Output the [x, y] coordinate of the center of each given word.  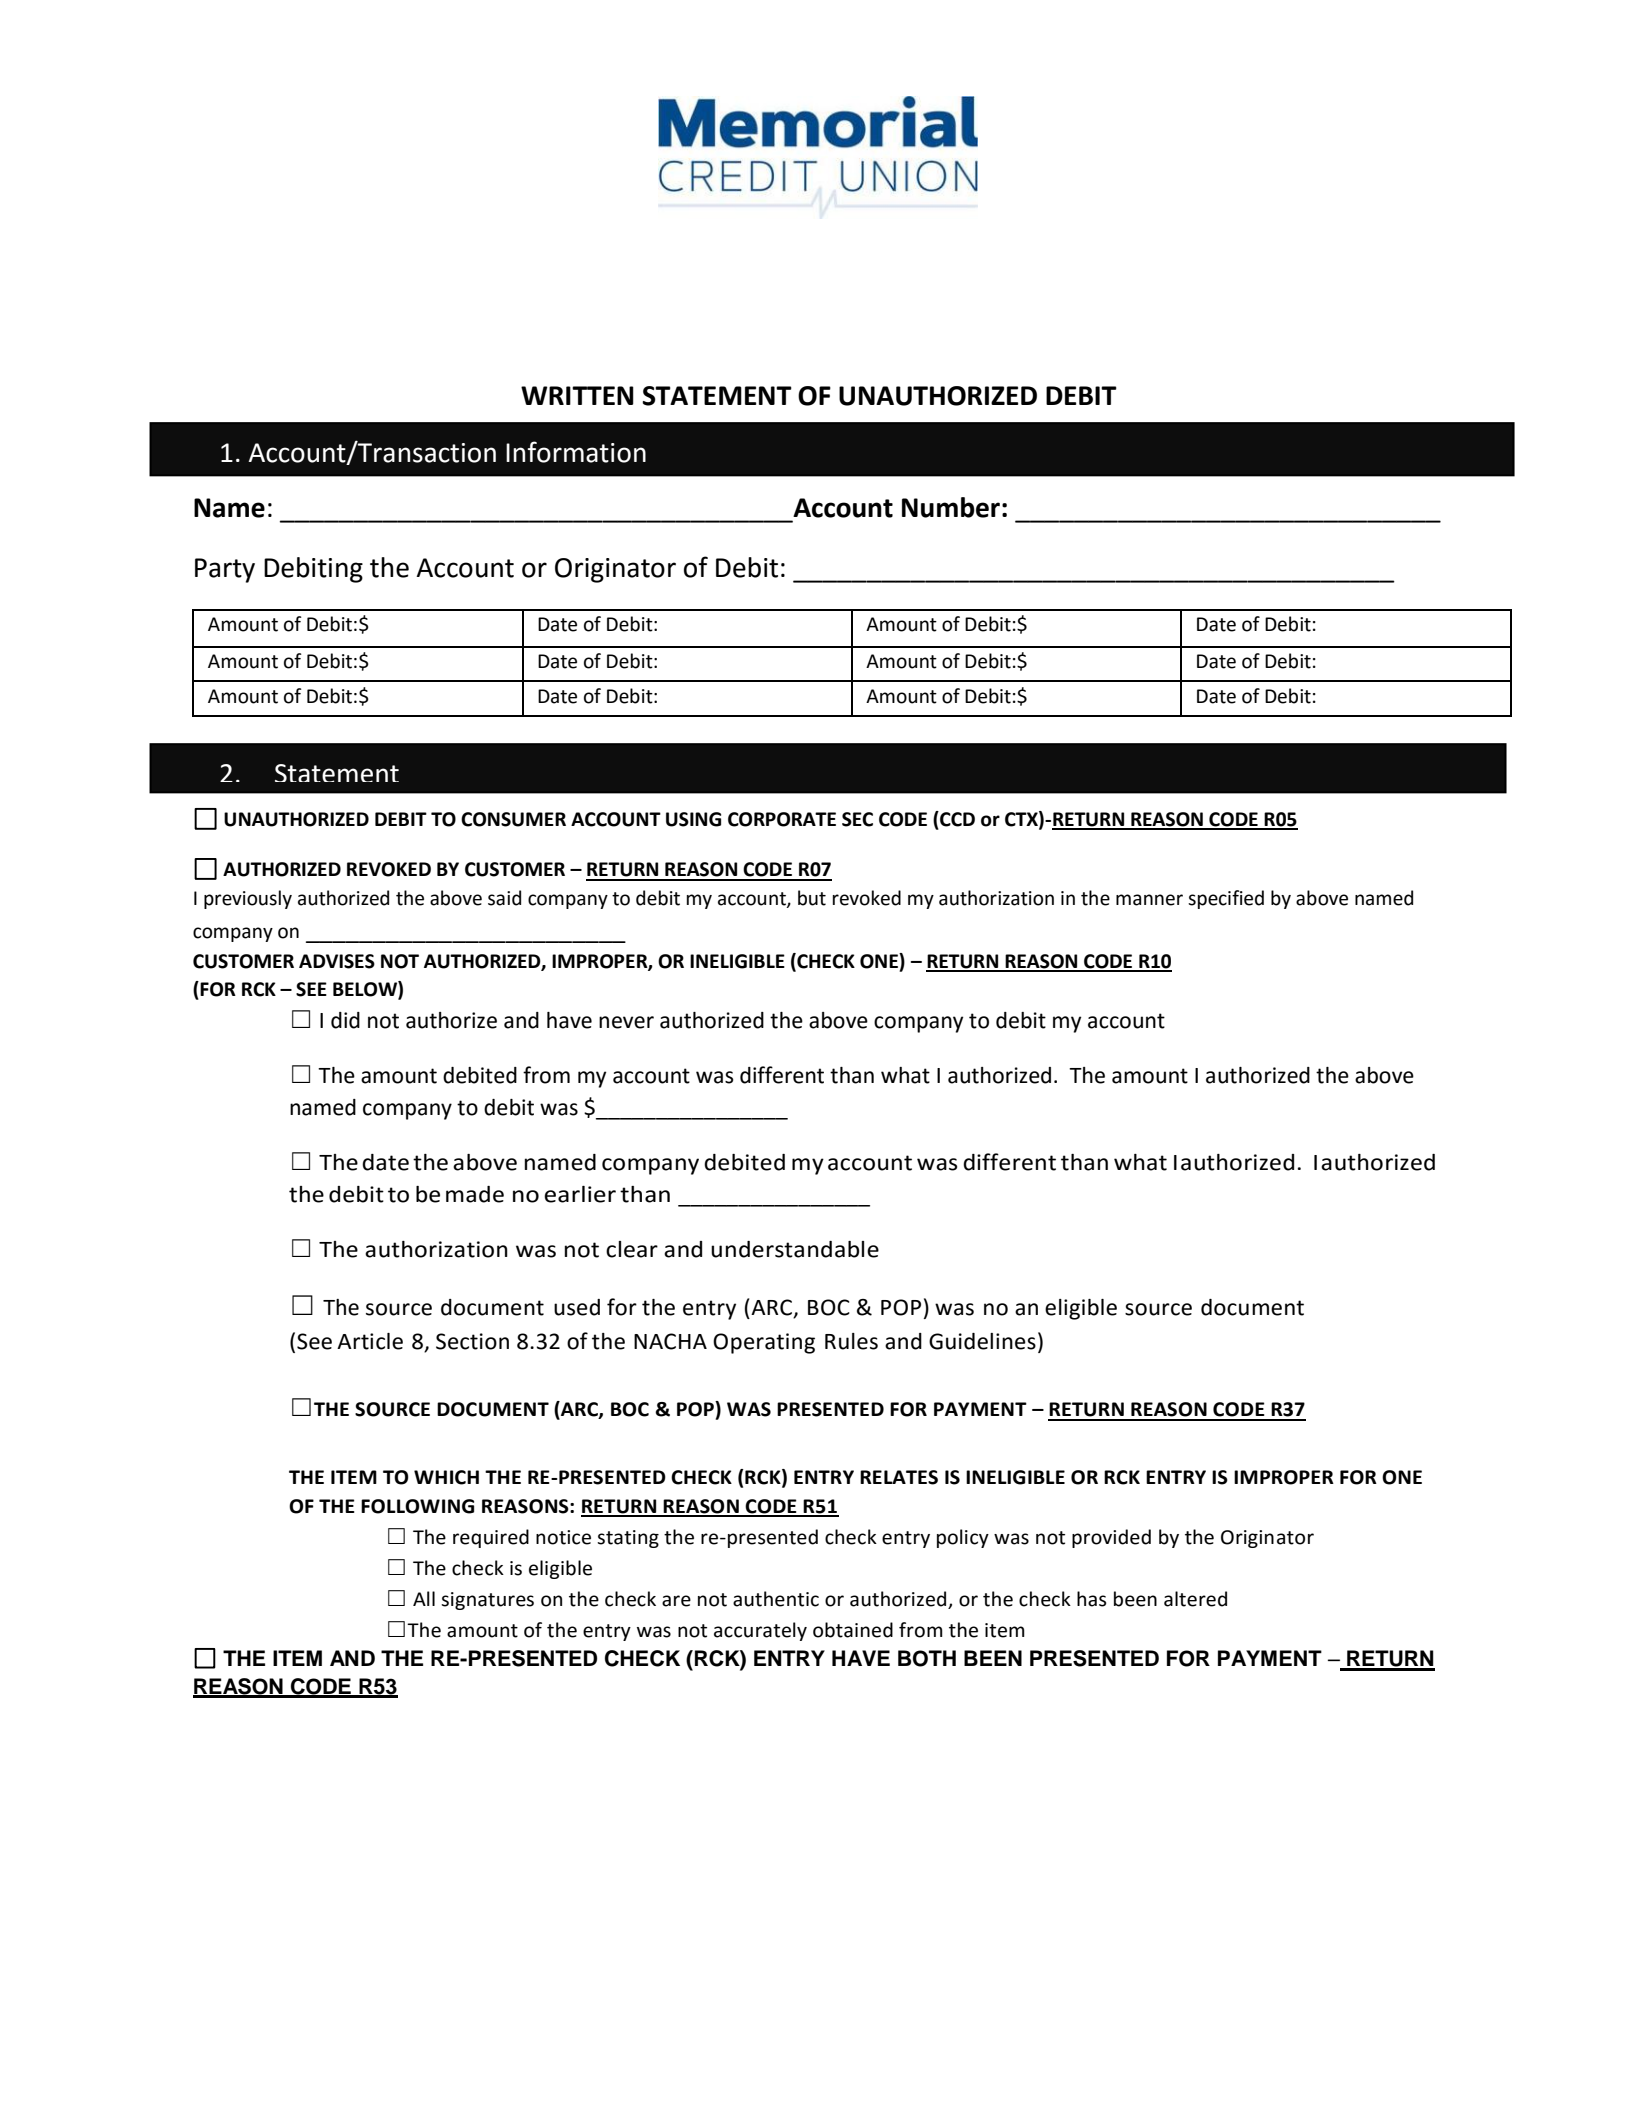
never [626, 1022]
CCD [956, 820]
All [424, 1598]
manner [1149, 900]
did [345, 1020]
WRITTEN [577, 395]
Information [576, 452]
